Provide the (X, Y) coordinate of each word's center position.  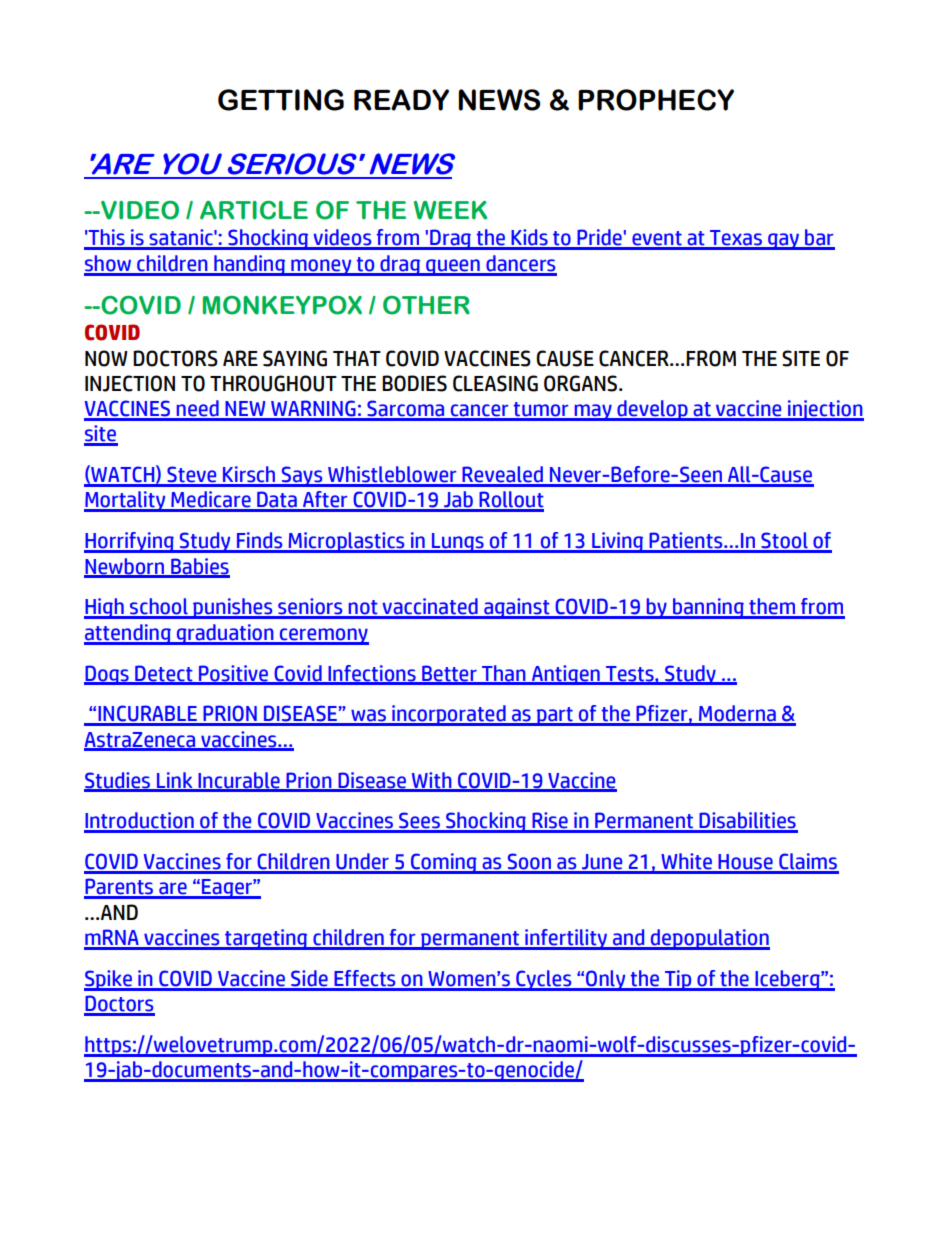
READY (401, 100)
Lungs (458, 543)
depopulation (709, 939)
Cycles (544, 980)
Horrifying (130, 542)
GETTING (281, 100)
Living (618, 542)
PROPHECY (656, 100)
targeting (266, 939)
